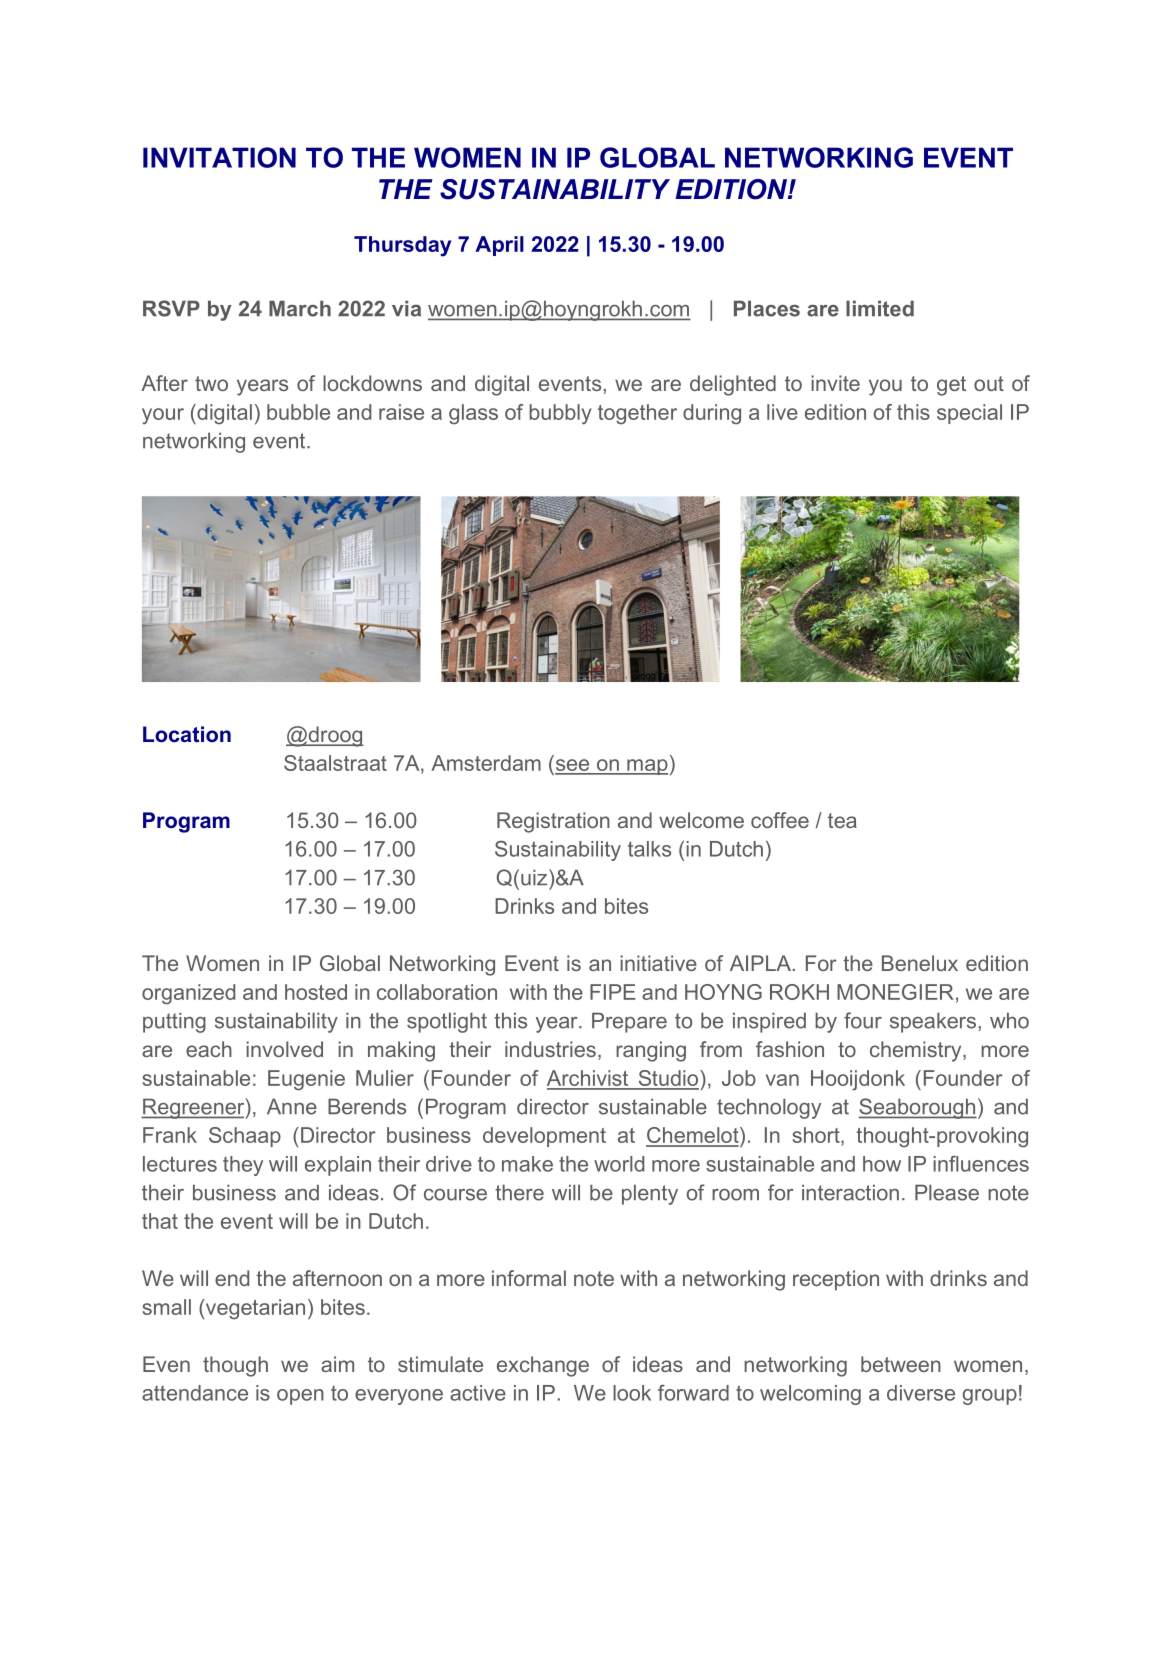 Image resolution: width=1171 pixels, height=1657 pixels. What do you see at coordinates (880, 308) in the image?
I see `limited` at bounding box center [880, 308].
